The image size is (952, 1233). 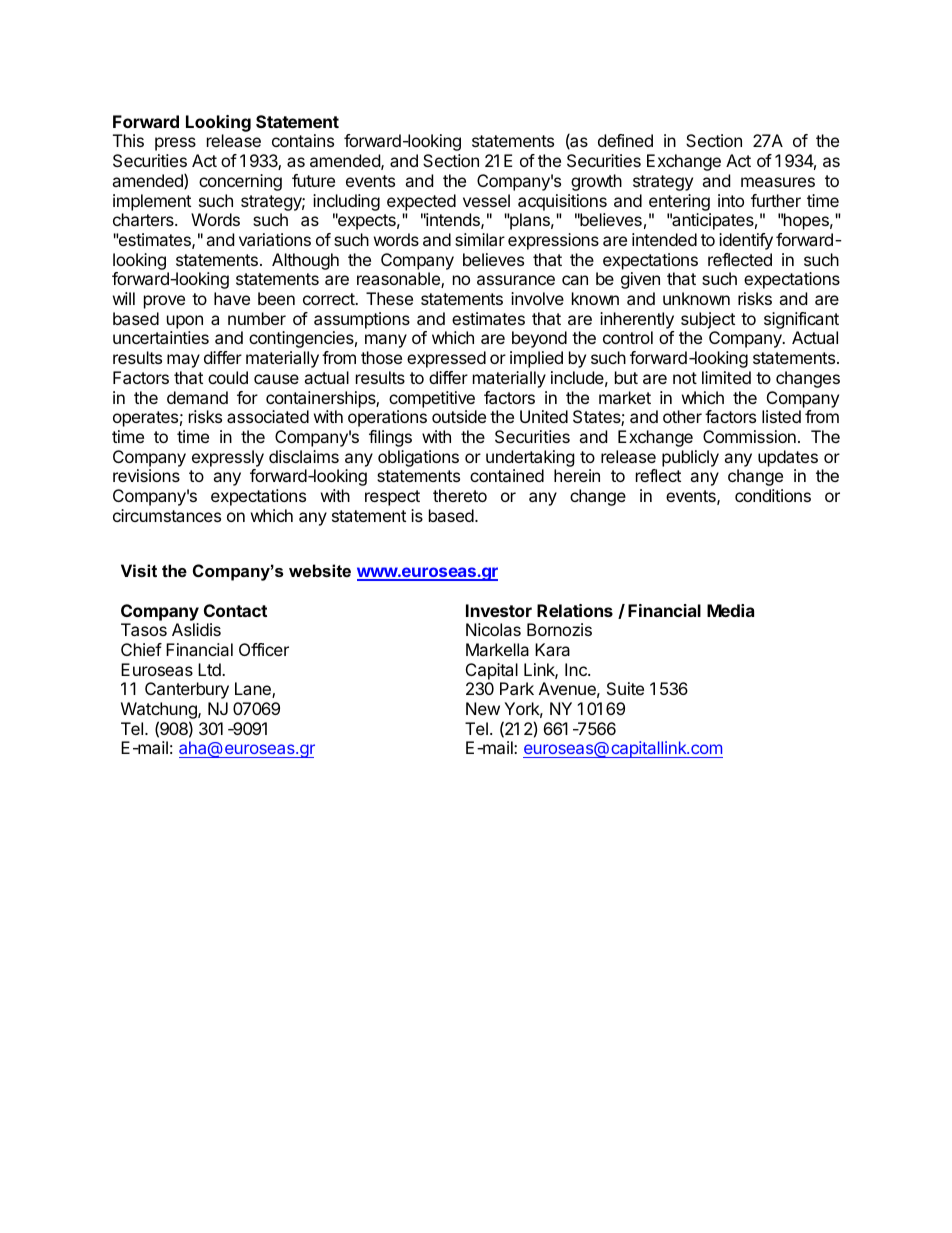 What do you see at coordinates (778, 182) in the screenshot?
I see `measures` at bounding box center [778, 182].
